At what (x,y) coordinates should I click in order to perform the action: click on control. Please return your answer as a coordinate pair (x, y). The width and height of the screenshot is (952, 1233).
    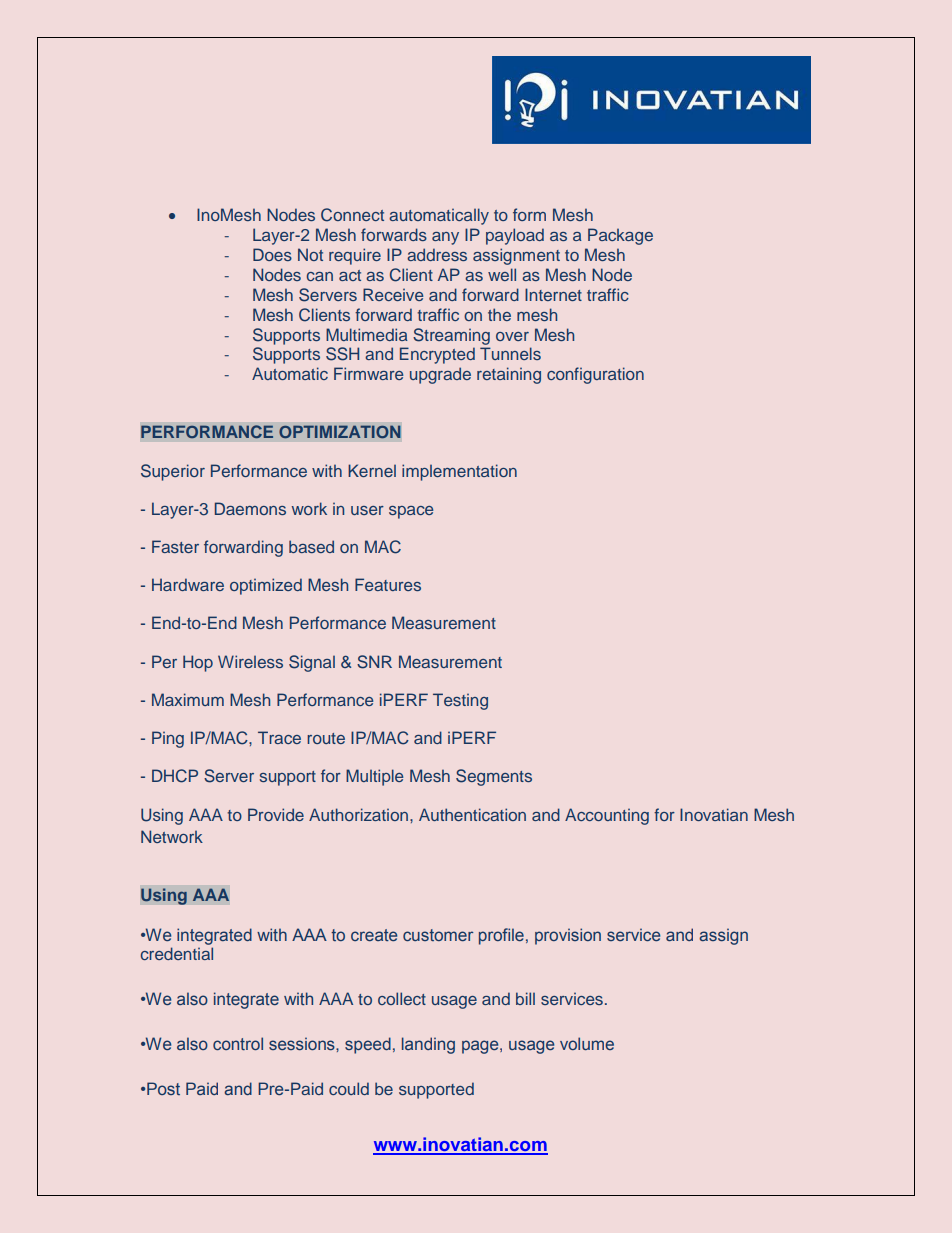
    Looking at the image, I should click on (238, 1043).
